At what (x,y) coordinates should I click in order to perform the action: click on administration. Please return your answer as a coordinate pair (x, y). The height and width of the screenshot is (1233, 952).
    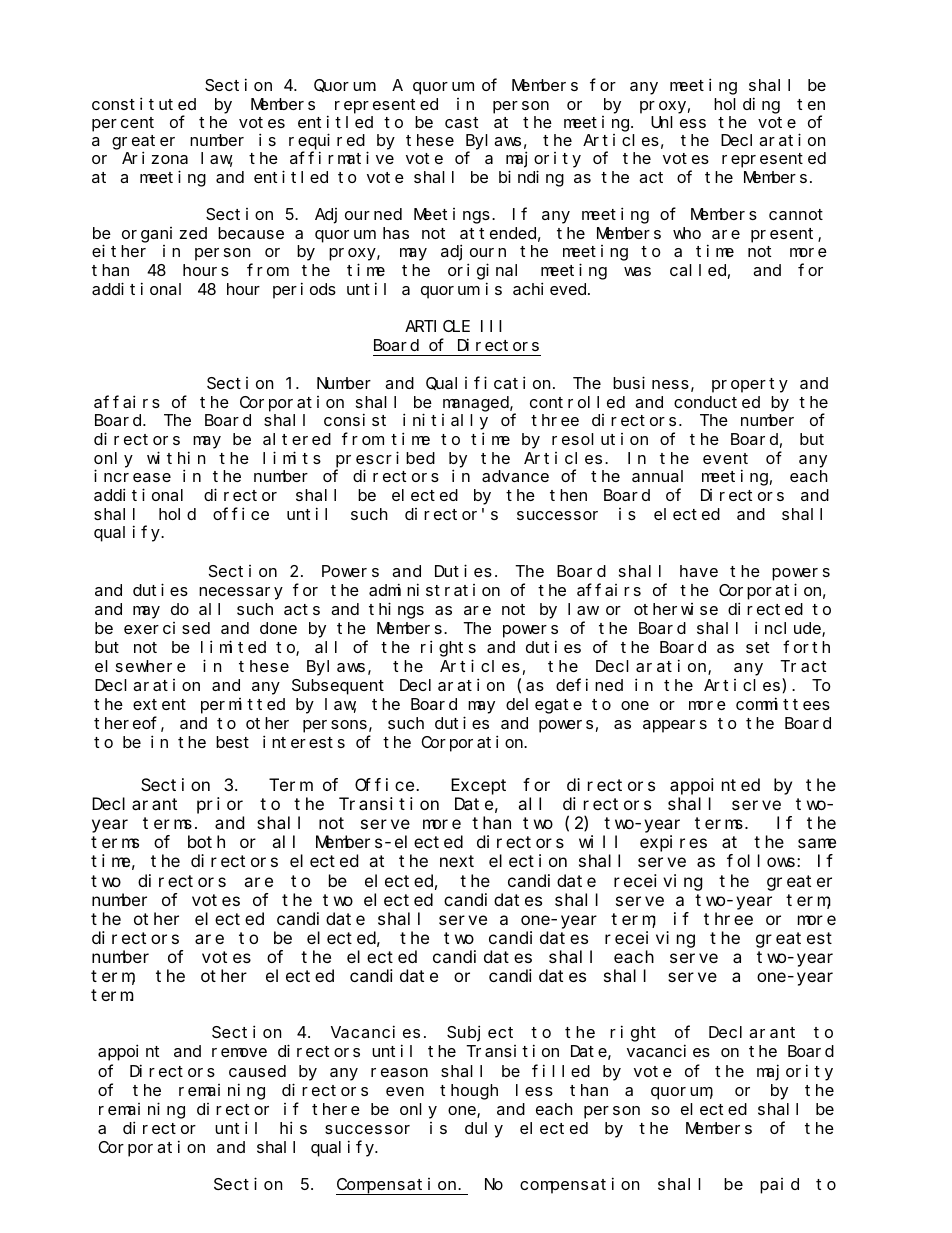
    Looking at the image, I should click on (434, 589).
